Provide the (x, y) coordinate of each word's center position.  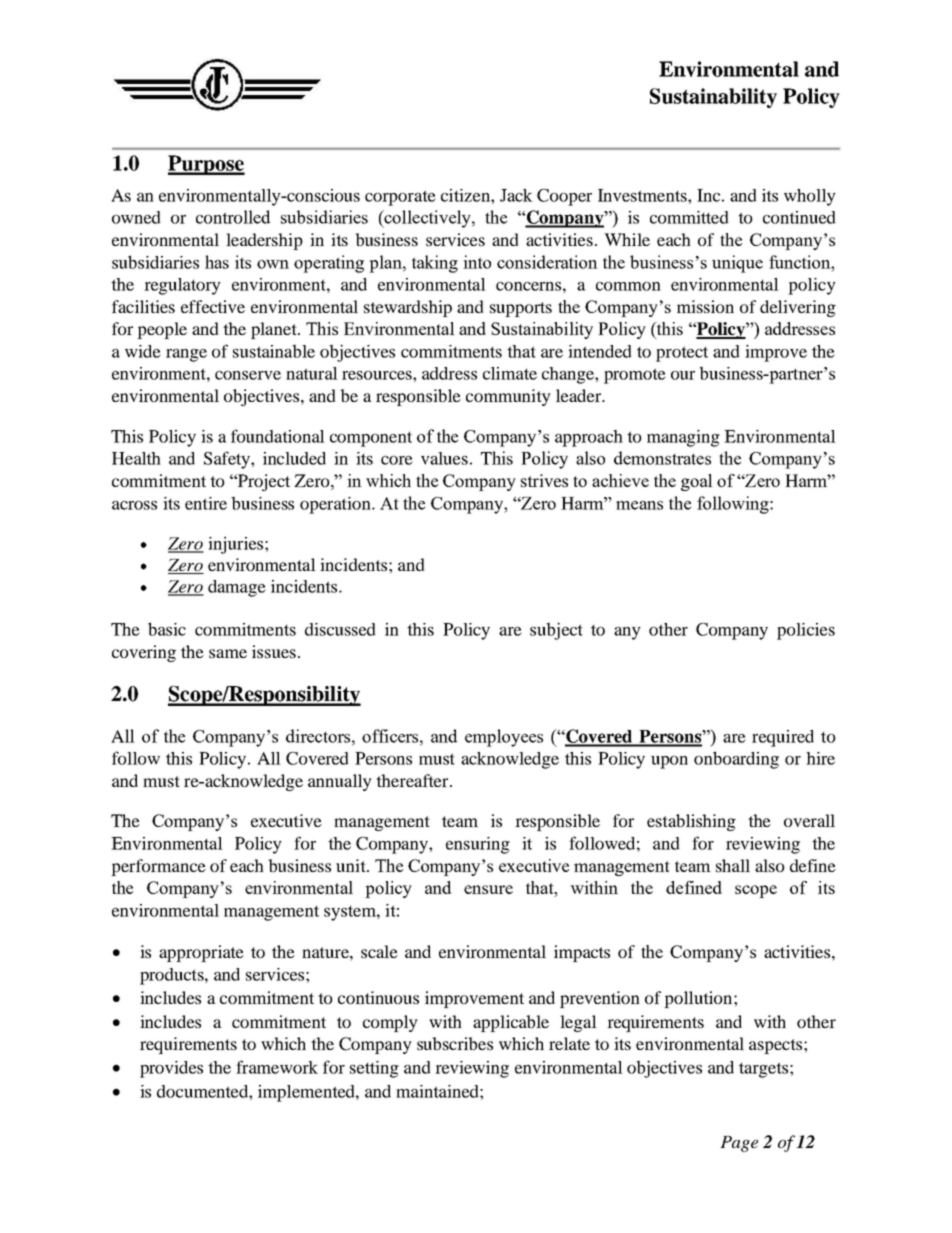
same (228, 653)
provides (171, 1069)
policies (806, 631)
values (444, 458)
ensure (488, 889)
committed (689, 217)
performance (158, 867)
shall (733, 865)
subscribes (455, 1043)
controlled (233, 217)
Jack (516, 195)
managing (683, 438)
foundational (278, 436)
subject (556, 631)
